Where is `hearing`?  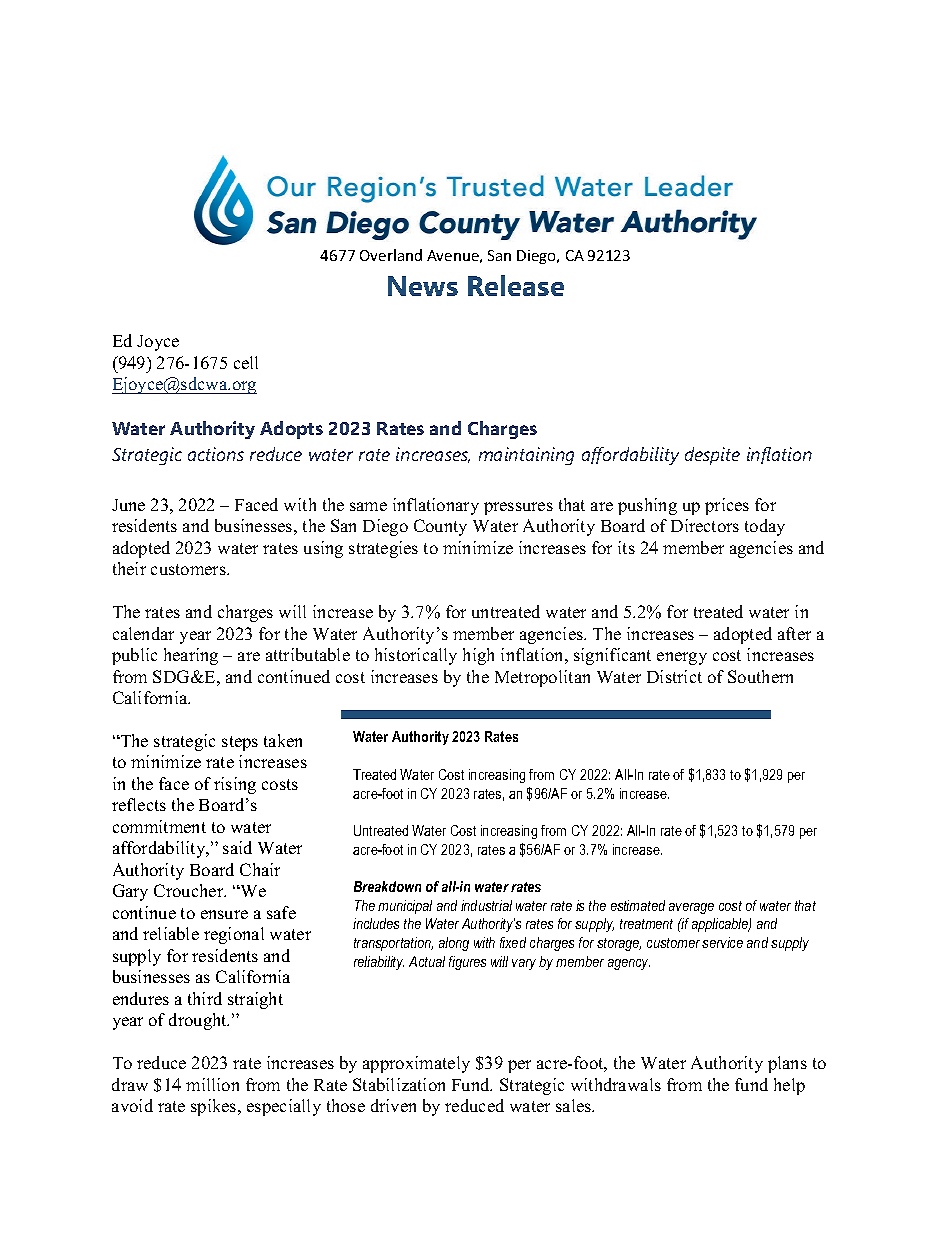 hearing is located at coordinates (191, 656).
